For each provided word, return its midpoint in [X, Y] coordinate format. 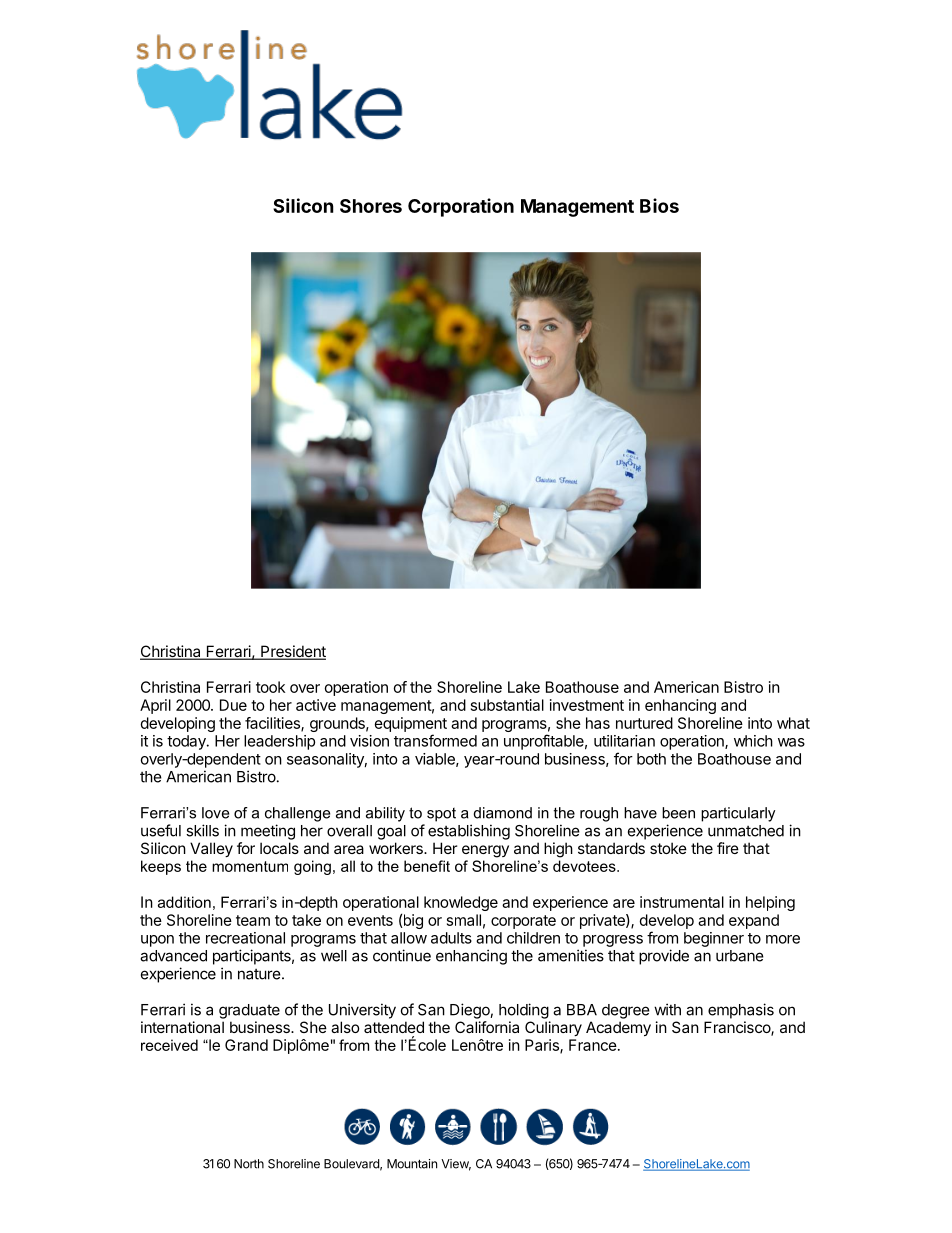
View [456, 1165]
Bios [659, 205]
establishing [469, 832]
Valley [211, 849]
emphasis [741, 1011]
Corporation [461, 207]
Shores [371, 206]
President [292, 652]
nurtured [644, 723]
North [249, 1164]
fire [728, 848]
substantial [507, 705]
